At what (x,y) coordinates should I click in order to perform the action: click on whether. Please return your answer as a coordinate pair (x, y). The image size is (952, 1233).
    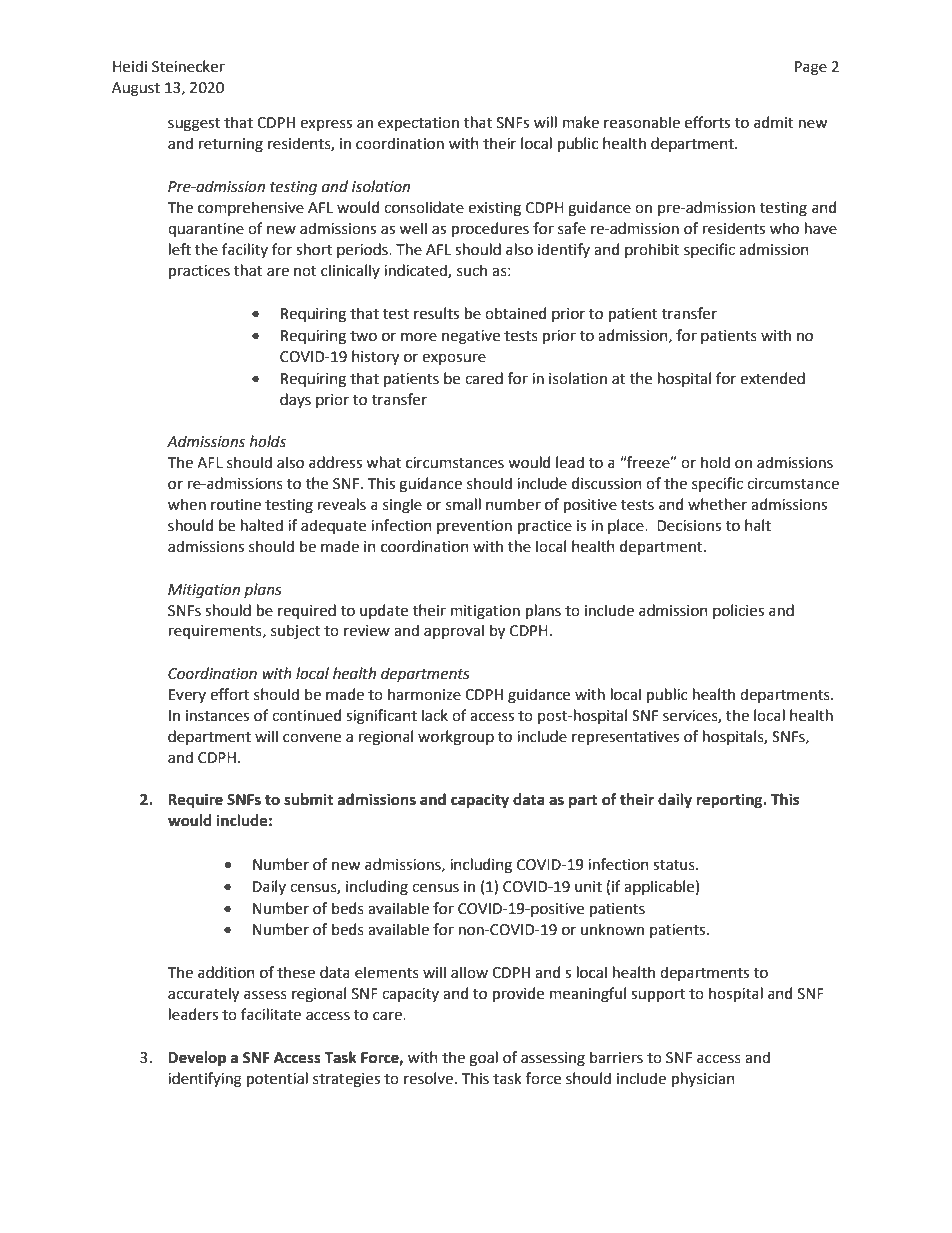
    Looking at the image, I should click on (717, 504).
